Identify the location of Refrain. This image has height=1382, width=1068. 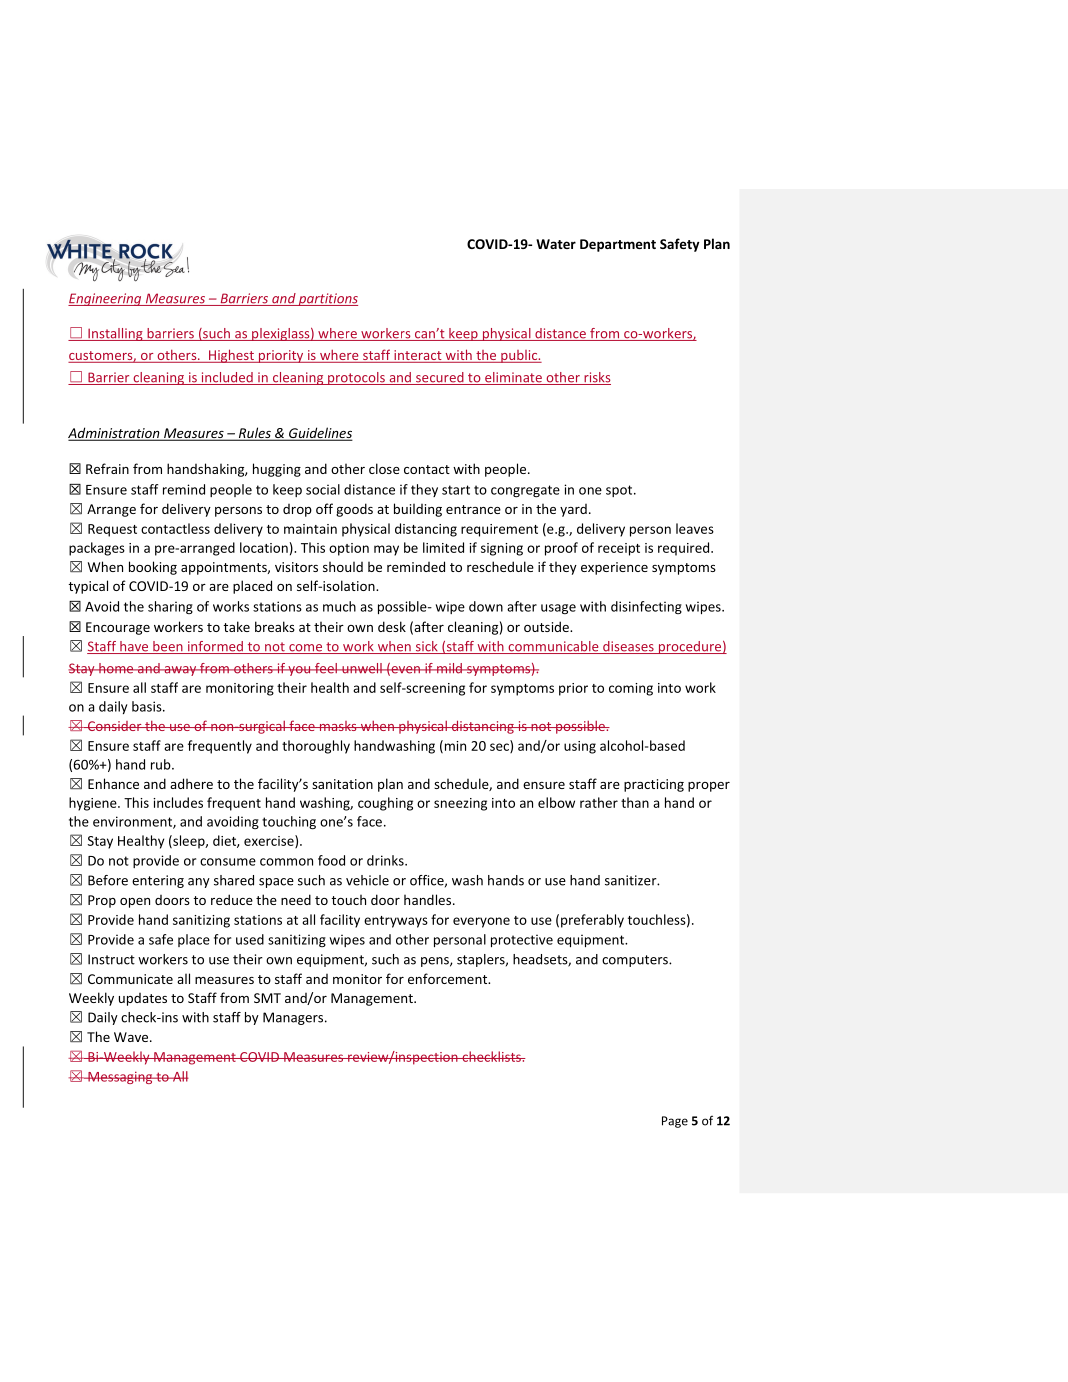
(107, 468).
